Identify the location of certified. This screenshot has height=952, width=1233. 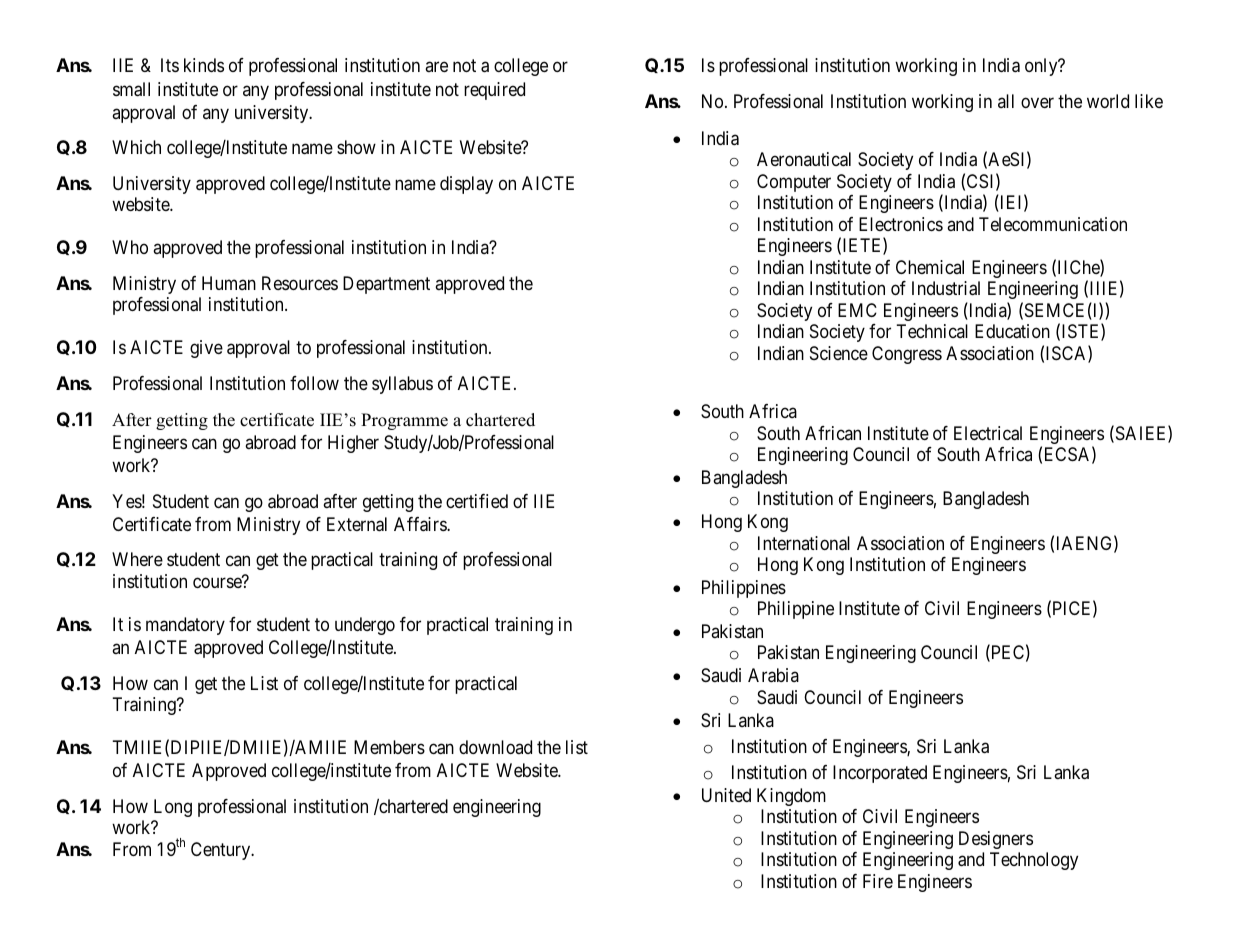
(477, 501).
